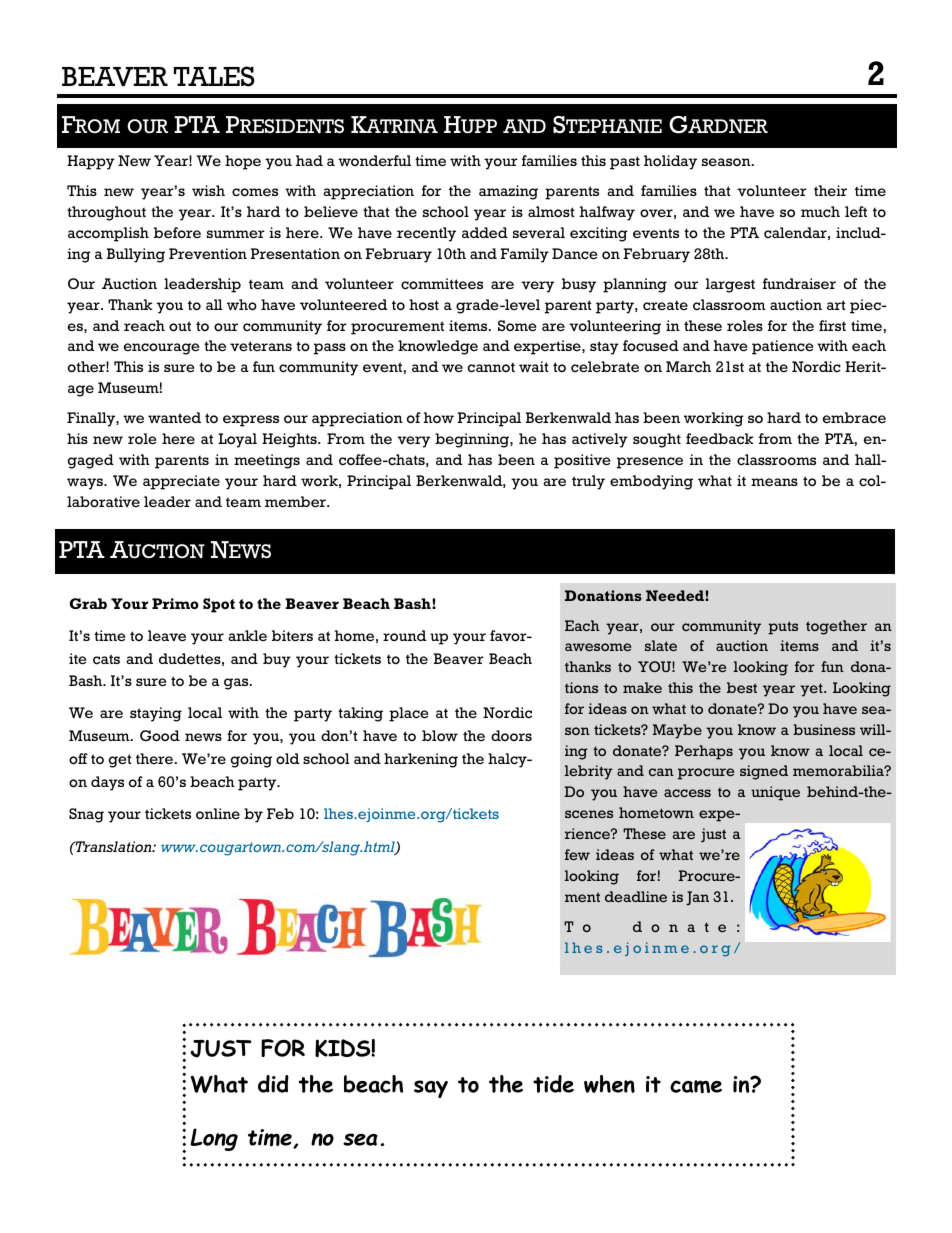 The image size is (952, 1233). What do you see at coordinates (783, 628) in the page?
I see `puts` at bounding box center [783, 628].
